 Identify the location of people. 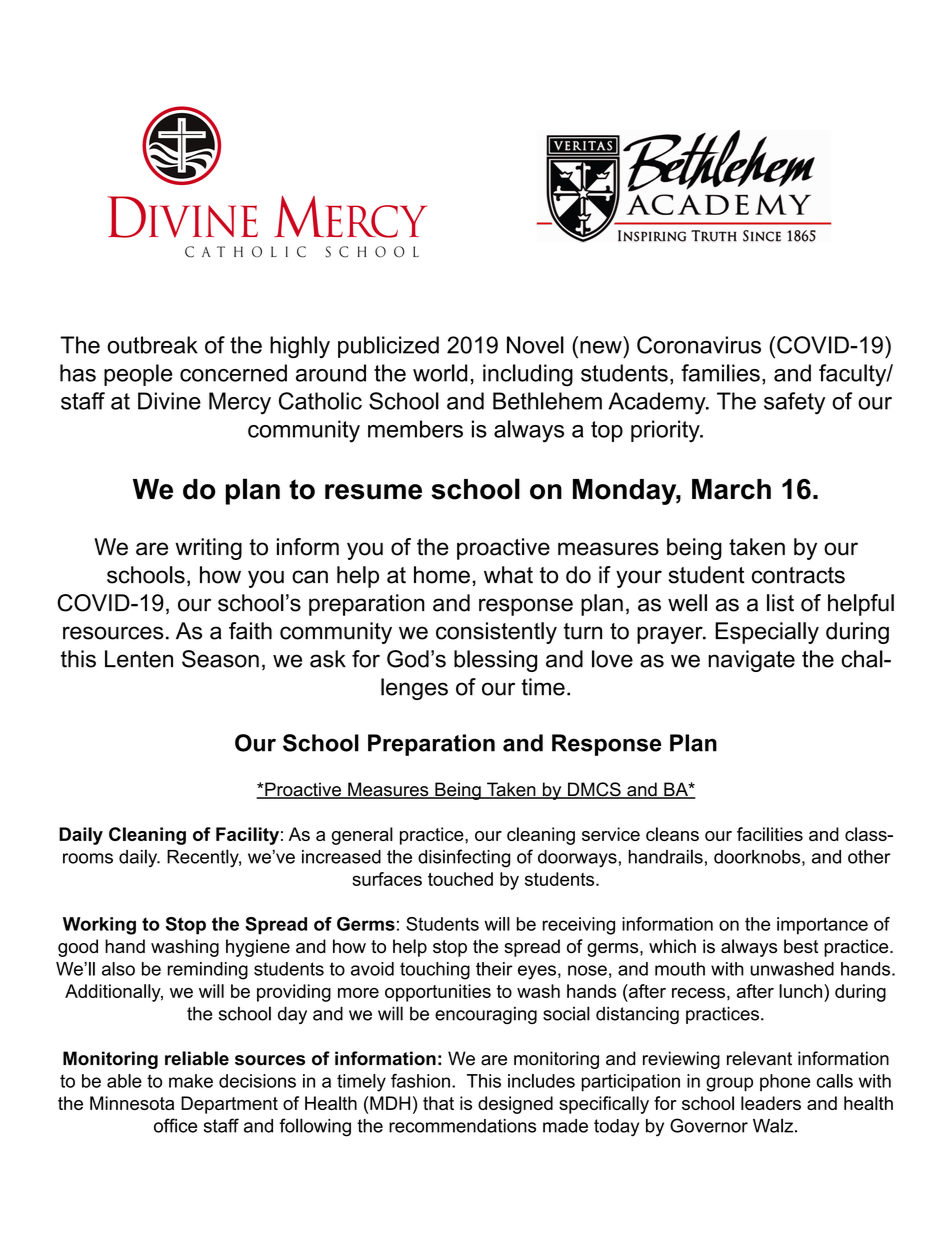
(138, 375).
